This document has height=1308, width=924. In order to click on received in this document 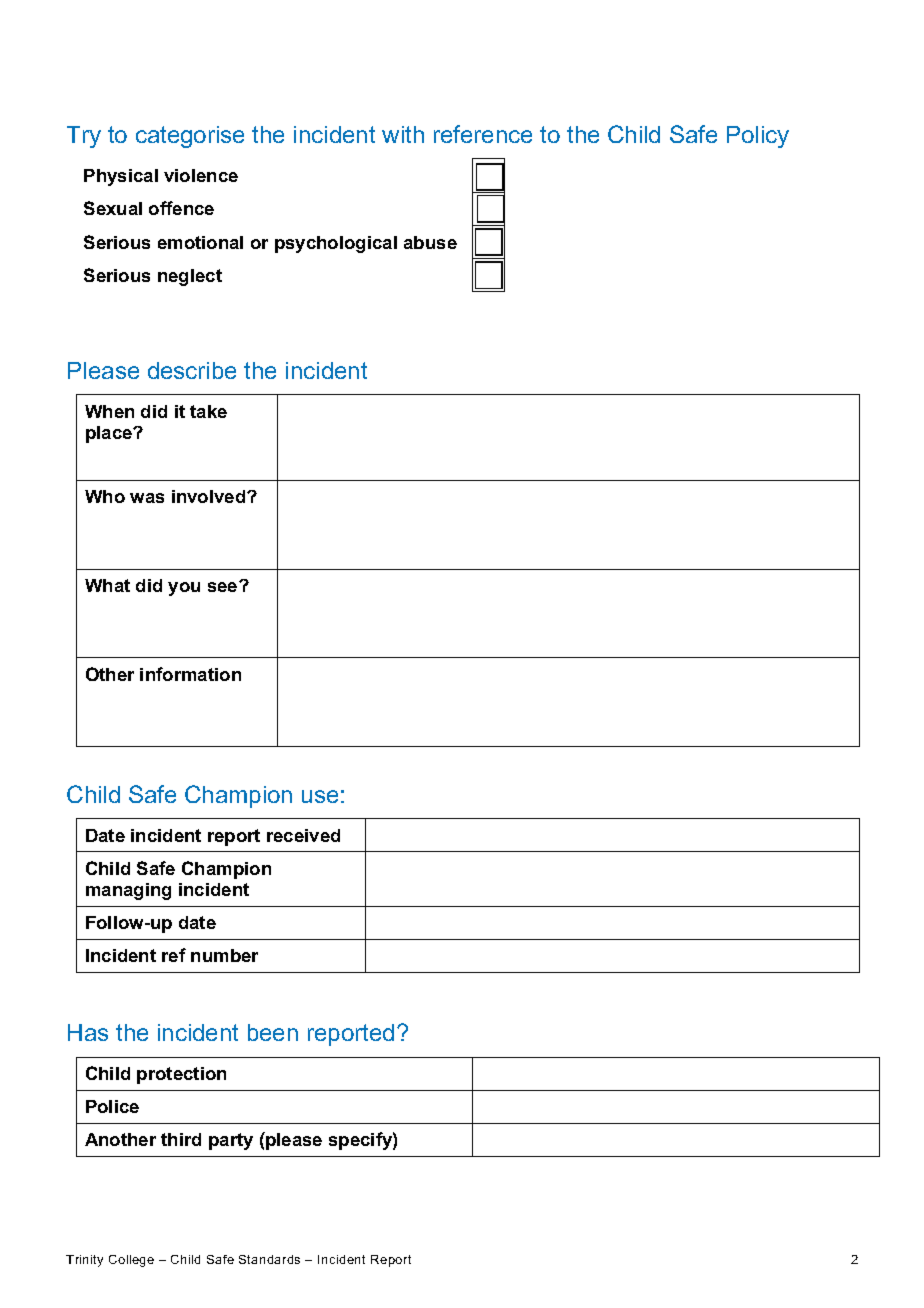, I will do `click(303, 835)`.
